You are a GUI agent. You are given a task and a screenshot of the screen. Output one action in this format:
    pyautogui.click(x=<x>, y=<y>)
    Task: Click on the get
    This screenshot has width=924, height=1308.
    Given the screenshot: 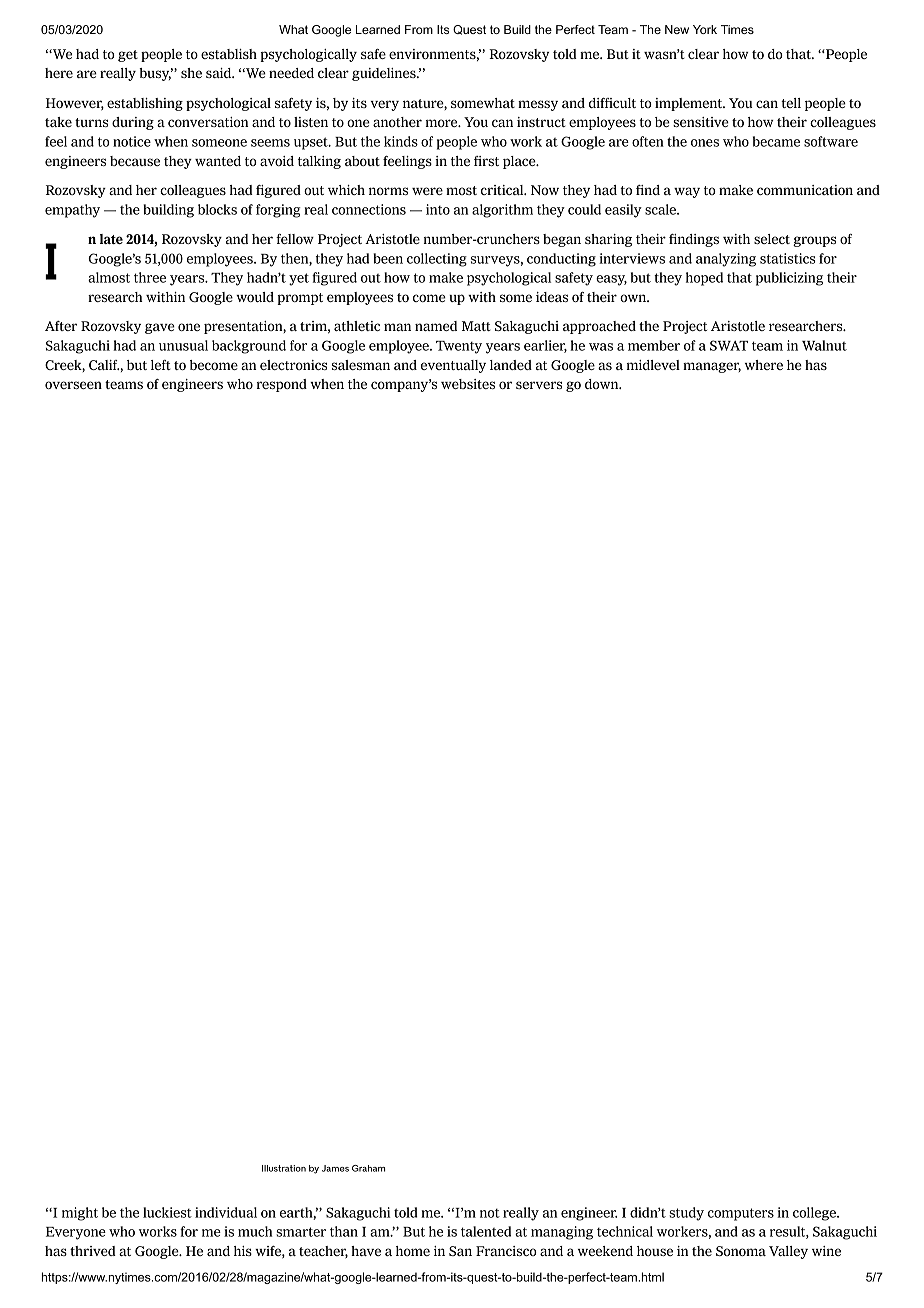 What is the action you would take?
    pyautogui.click(x=128, y=56)
